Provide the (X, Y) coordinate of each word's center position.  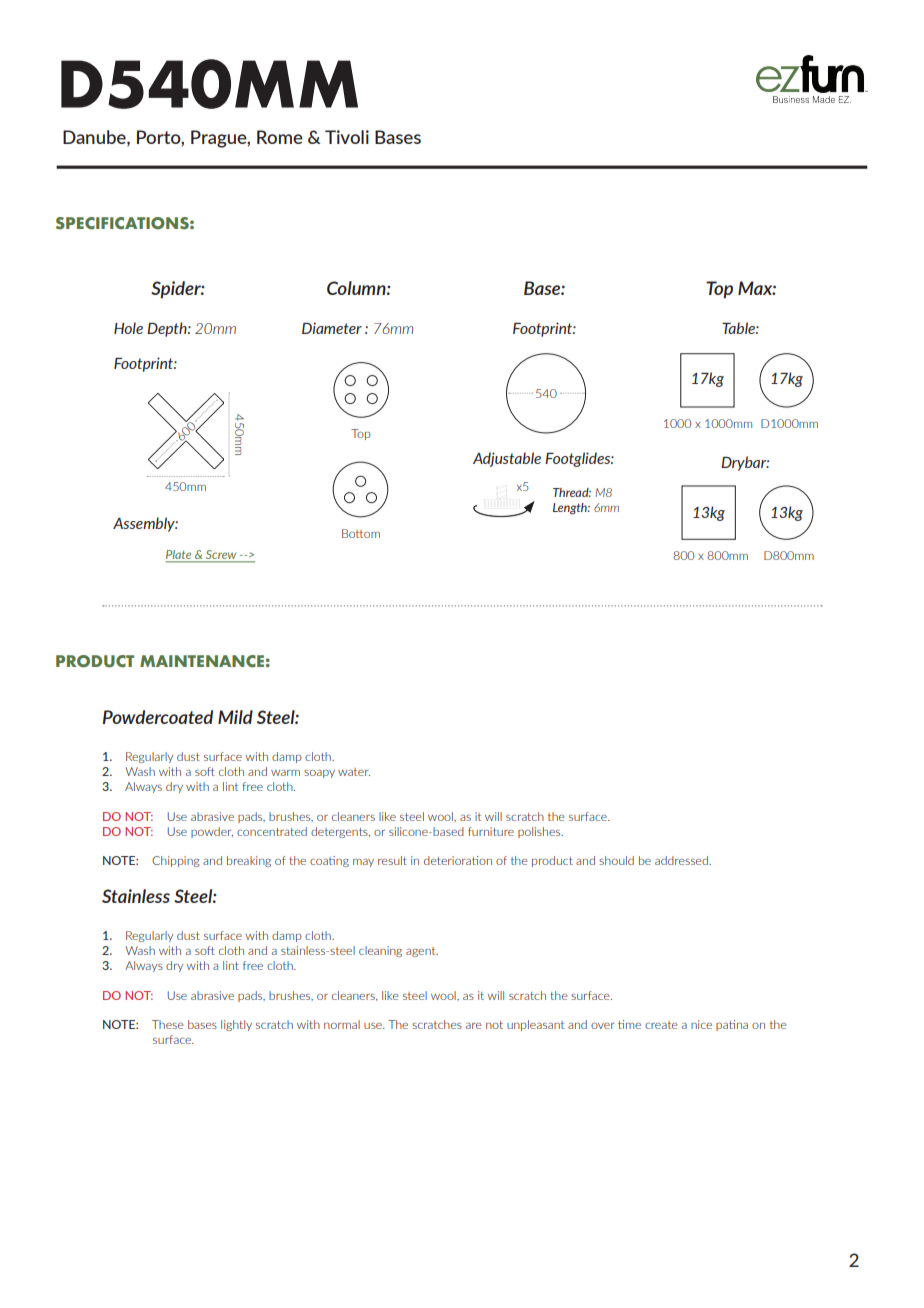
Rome (280, 137)
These (167, 1024)
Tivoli (347, 137)
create (661, 1025)
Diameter (332, 328)
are (473, 1026)
